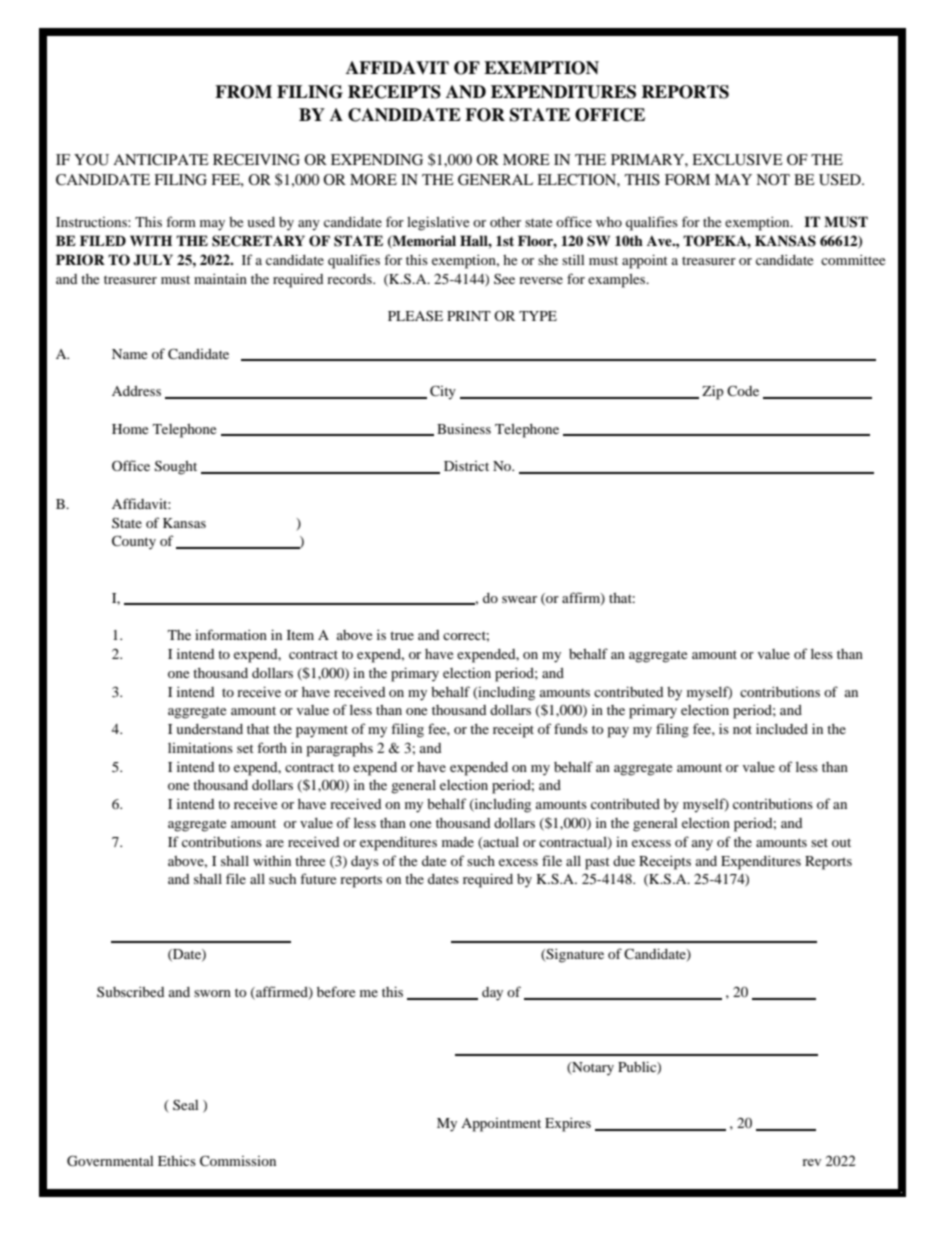  What do you see at coordinates (782, 728) in the page?
I see `included` at bounding box center [782, 728].
